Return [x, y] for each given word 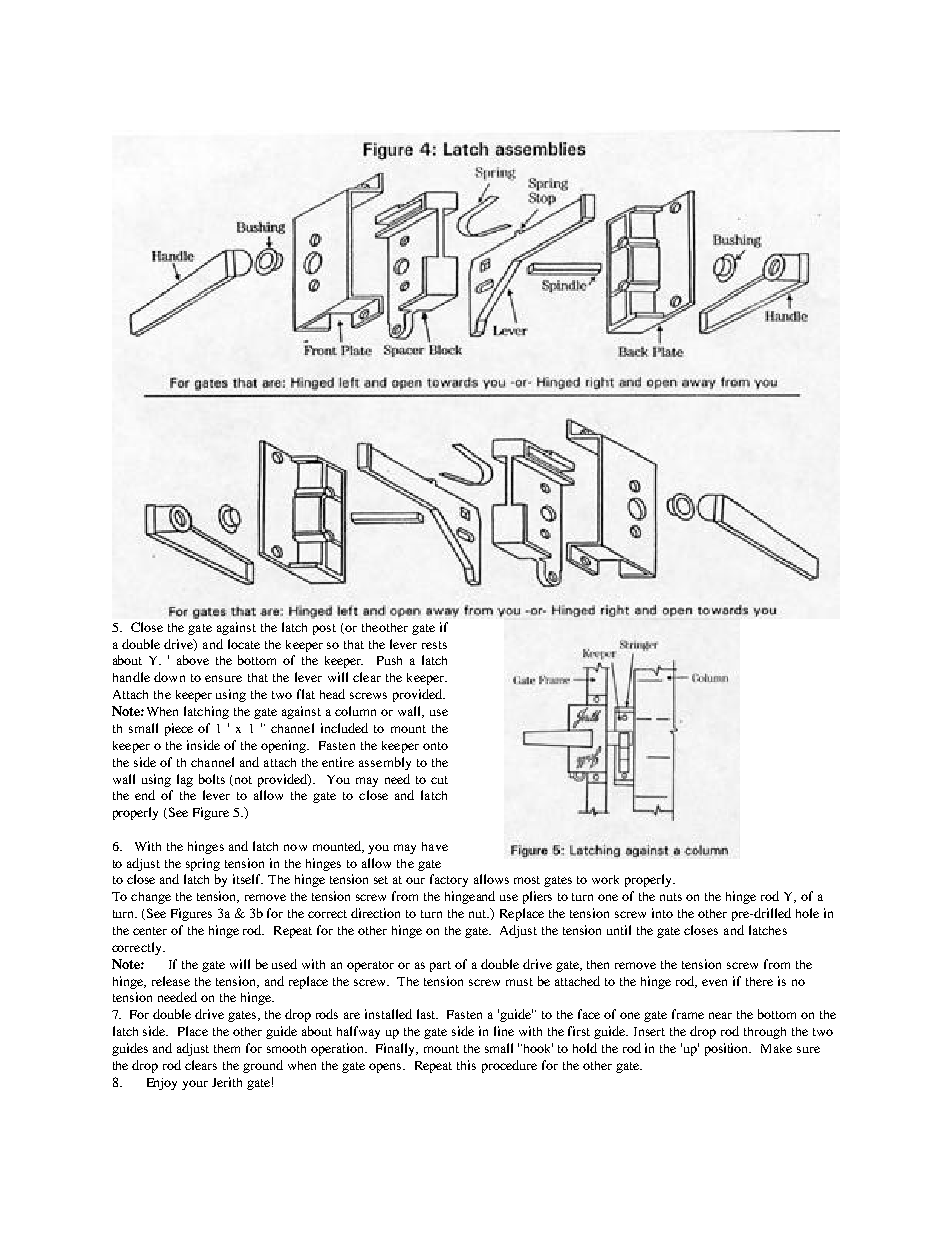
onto [435, 746]
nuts [671, 897]
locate [244, 644]
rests [434, 645]
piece [179, 729]
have [435, 846]
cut [439, 780]
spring [203, 864]
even [714, 982]
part [440, 966]
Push [389, 660]
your [195, 1085]
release [171, 981]
